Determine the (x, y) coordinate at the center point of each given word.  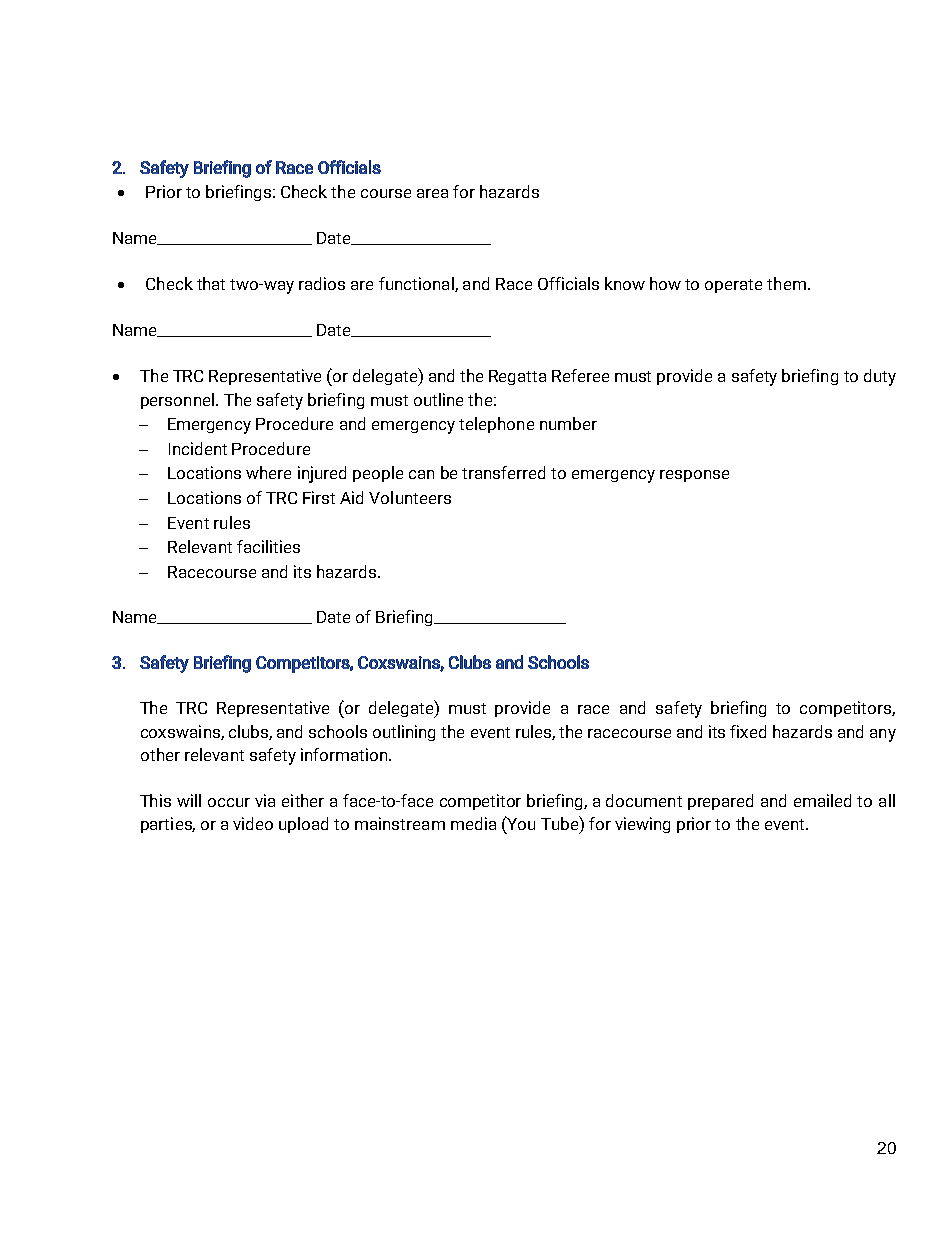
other (160, 754)
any (883, 735)
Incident (198, 448)
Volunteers (410, 497)
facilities (268, 546)
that (211, 283)
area (432, 193)
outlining (404, 733)
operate (733, 286)
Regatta (517, 377)
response (694, 476)
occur (229, 802)
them (786, 283)
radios (322, 283)
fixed (748, 731)
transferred (503, 472)
